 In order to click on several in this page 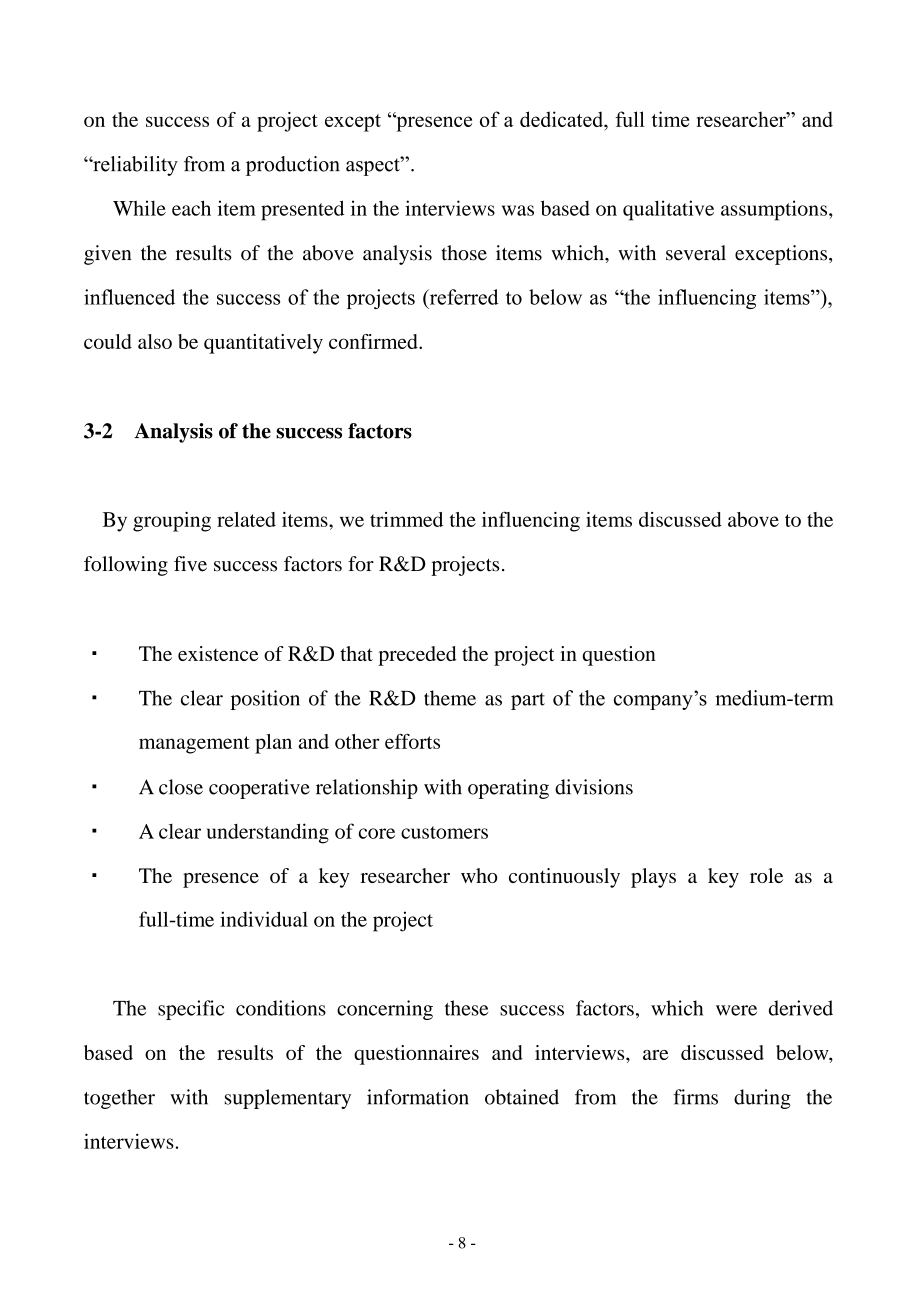, I will do `click(696, 253)`.
